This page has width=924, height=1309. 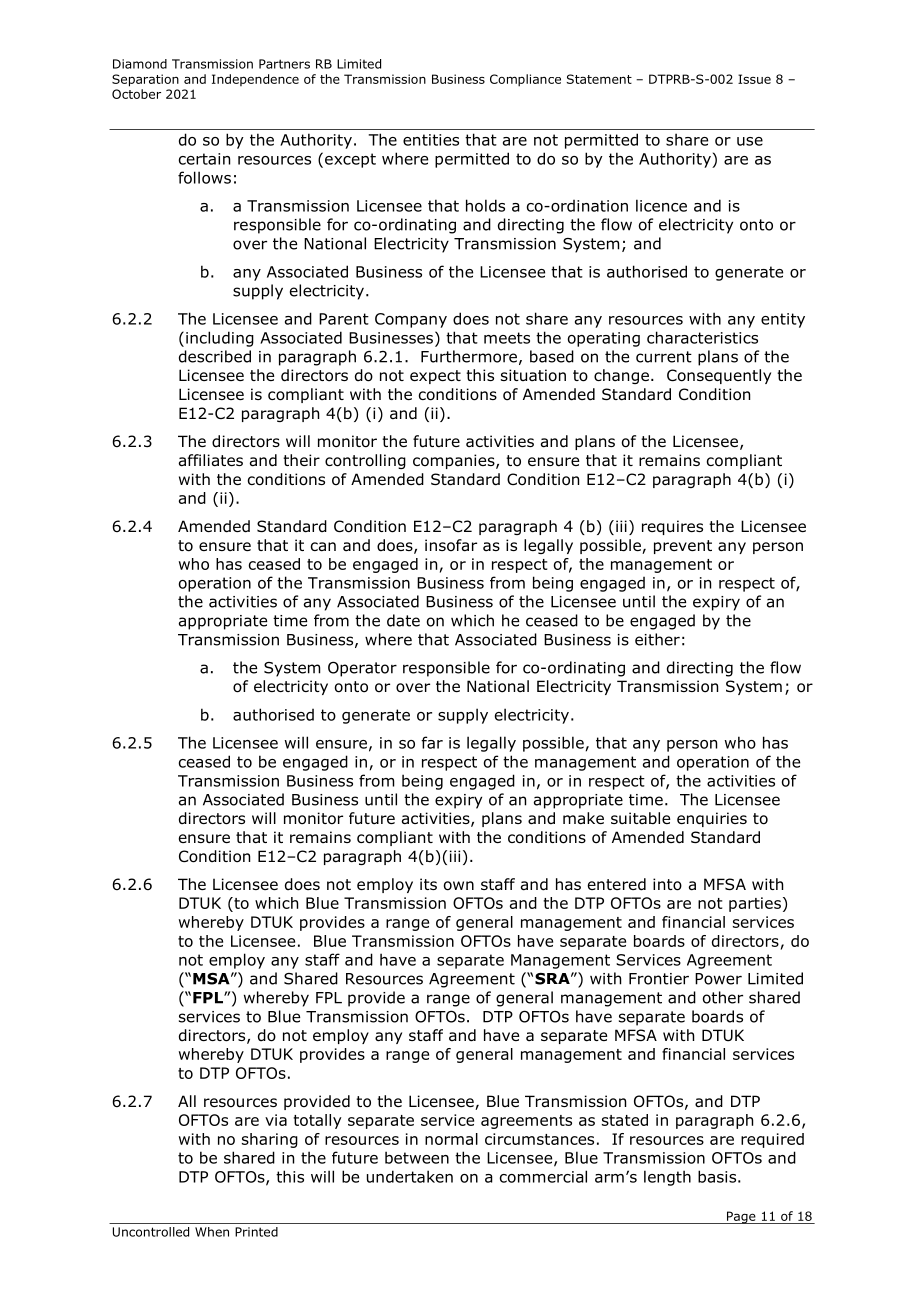 What do you see at coordinates (212, 1232) in the page?
I see `When` at bounding box center [212, 1232].
